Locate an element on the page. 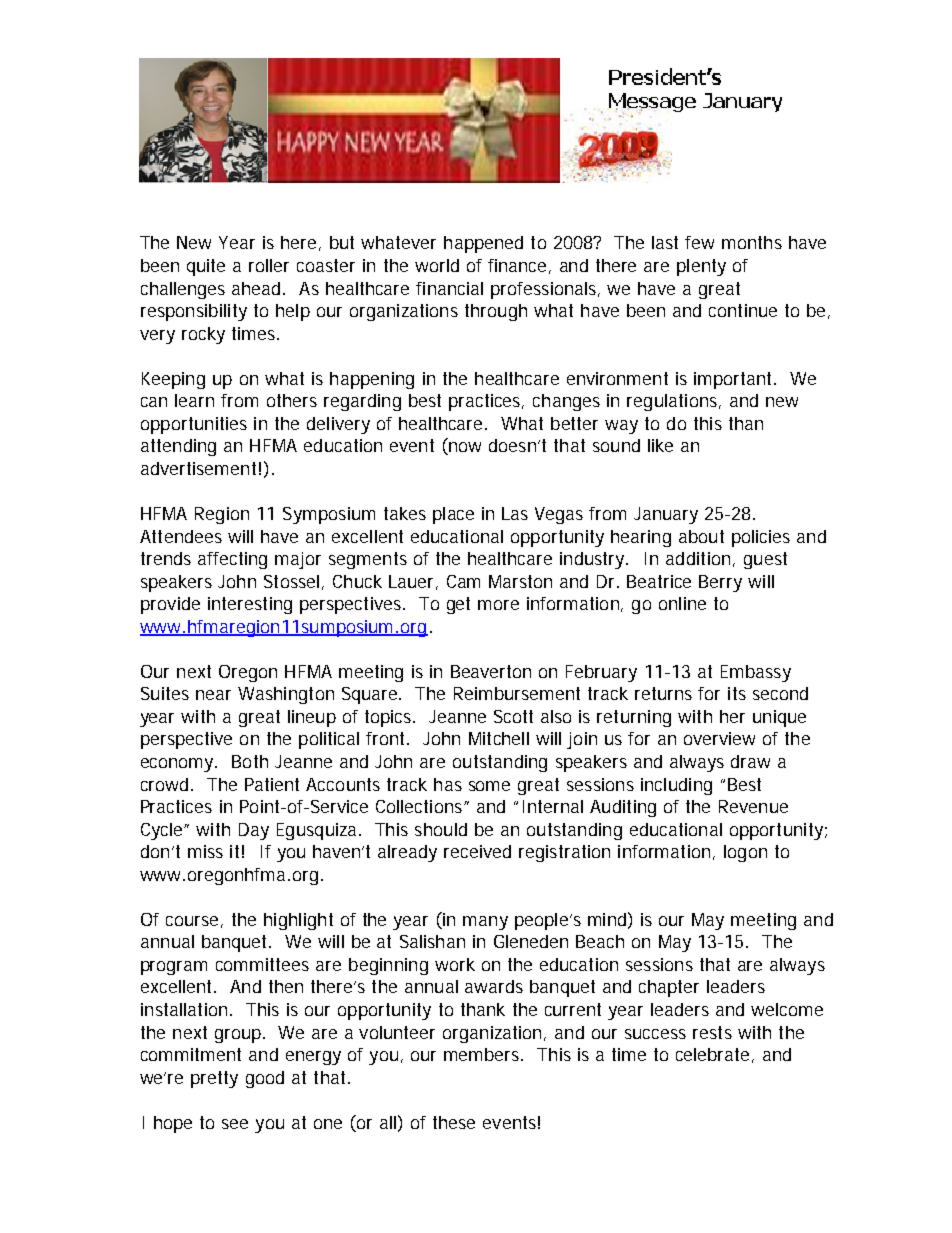 The width and height of the image is (952, 1233). about is located at coordinates (701, 536).
